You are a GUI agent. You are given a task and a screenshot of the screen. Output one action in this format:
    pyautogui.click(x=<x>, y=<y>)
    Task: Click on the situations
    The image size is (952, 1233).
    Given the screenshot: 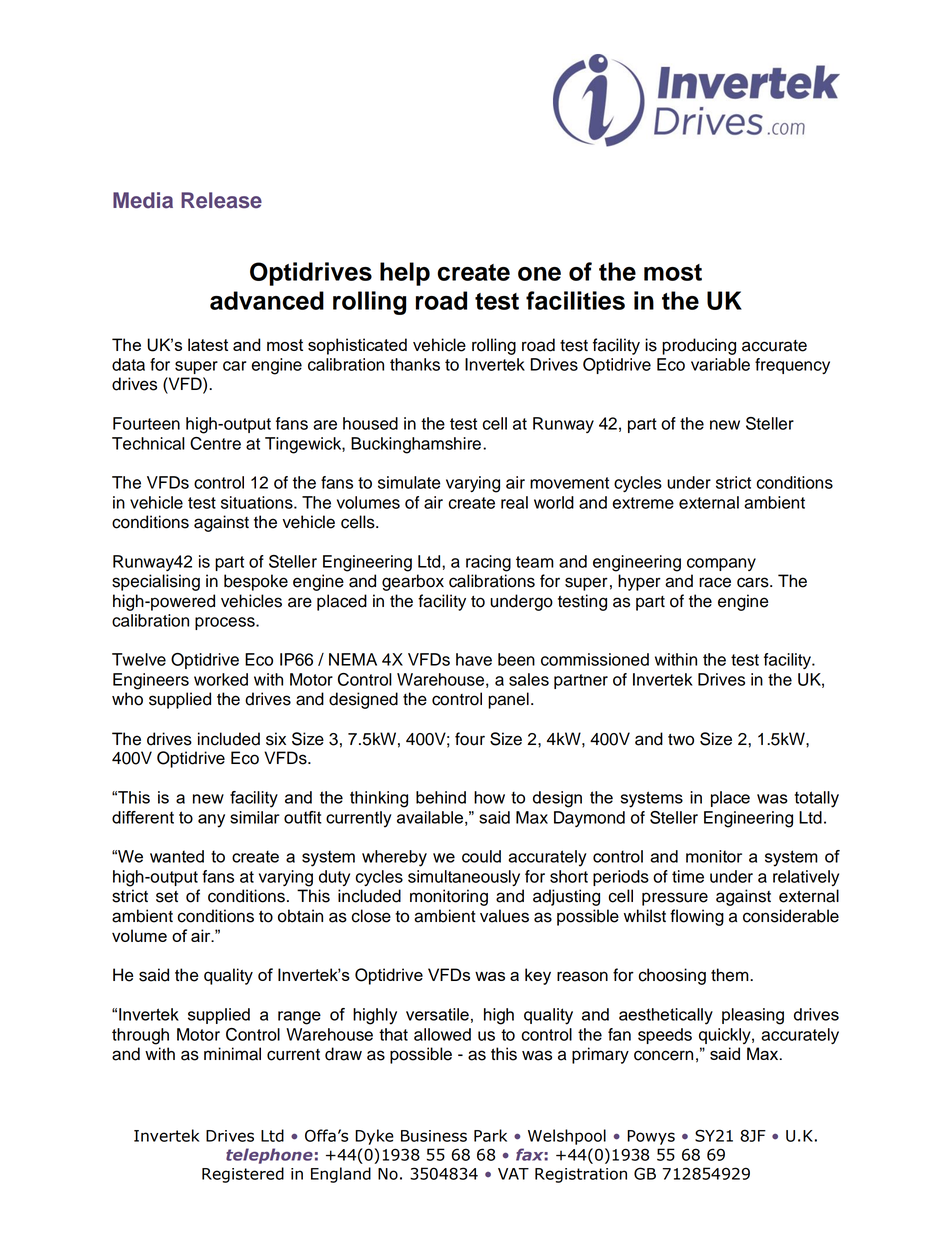 What is the action you would take?
    pyautogui.click(x=258, y=502)
